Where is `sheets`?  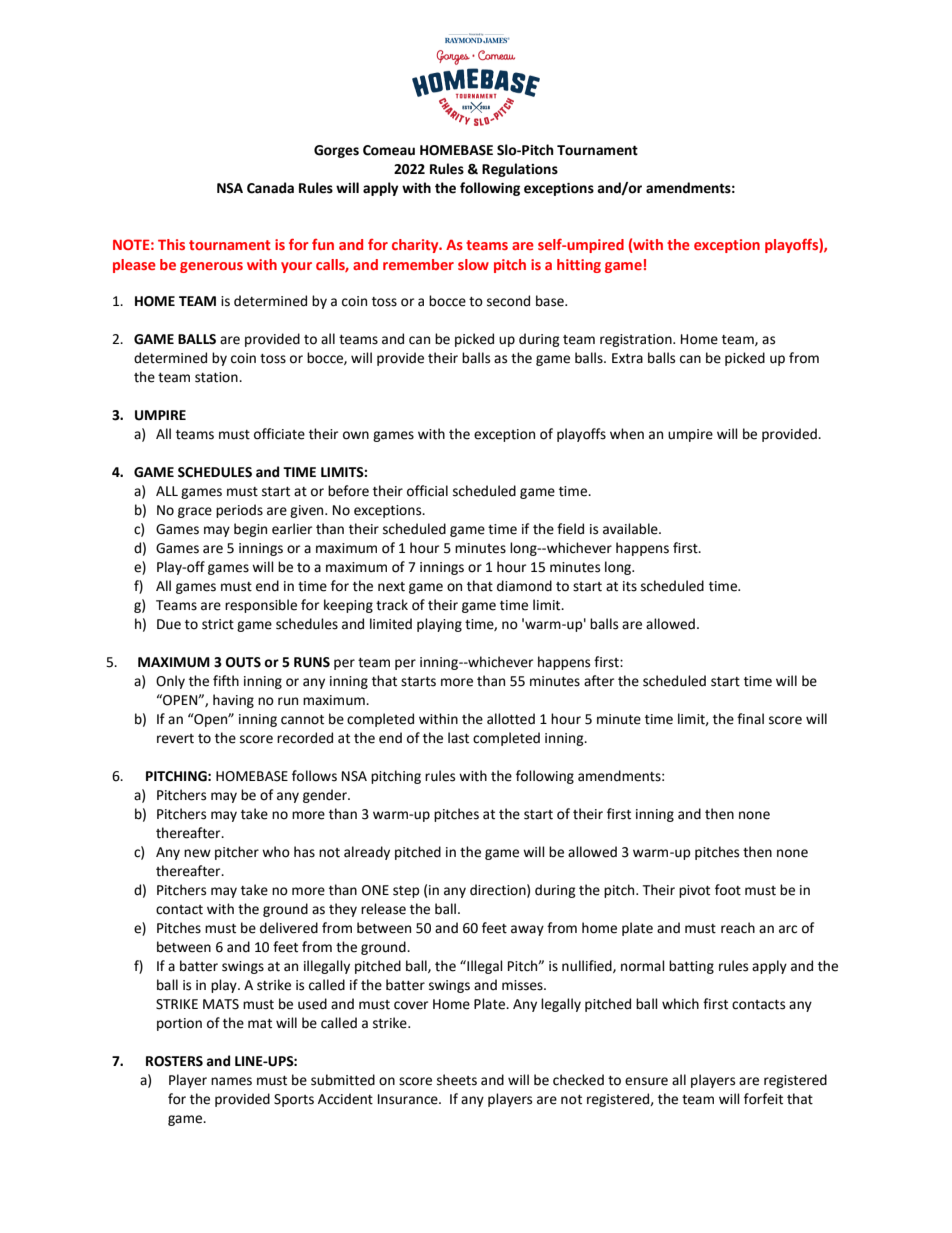 sheets is located at coordinates (457, 1080).
